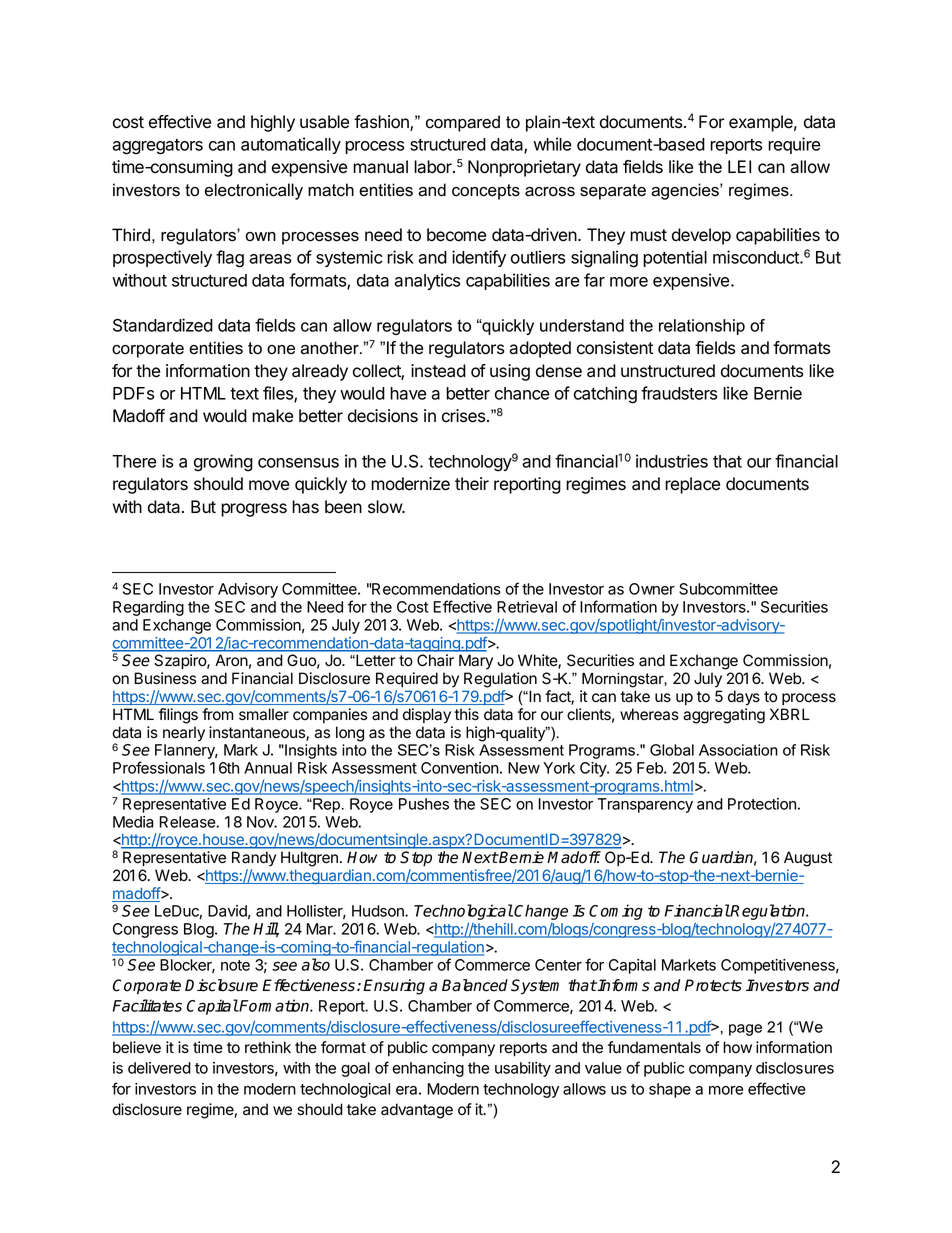 The height and width of the image is (1233, 952). I want to click on Association, so click(738, 750).
